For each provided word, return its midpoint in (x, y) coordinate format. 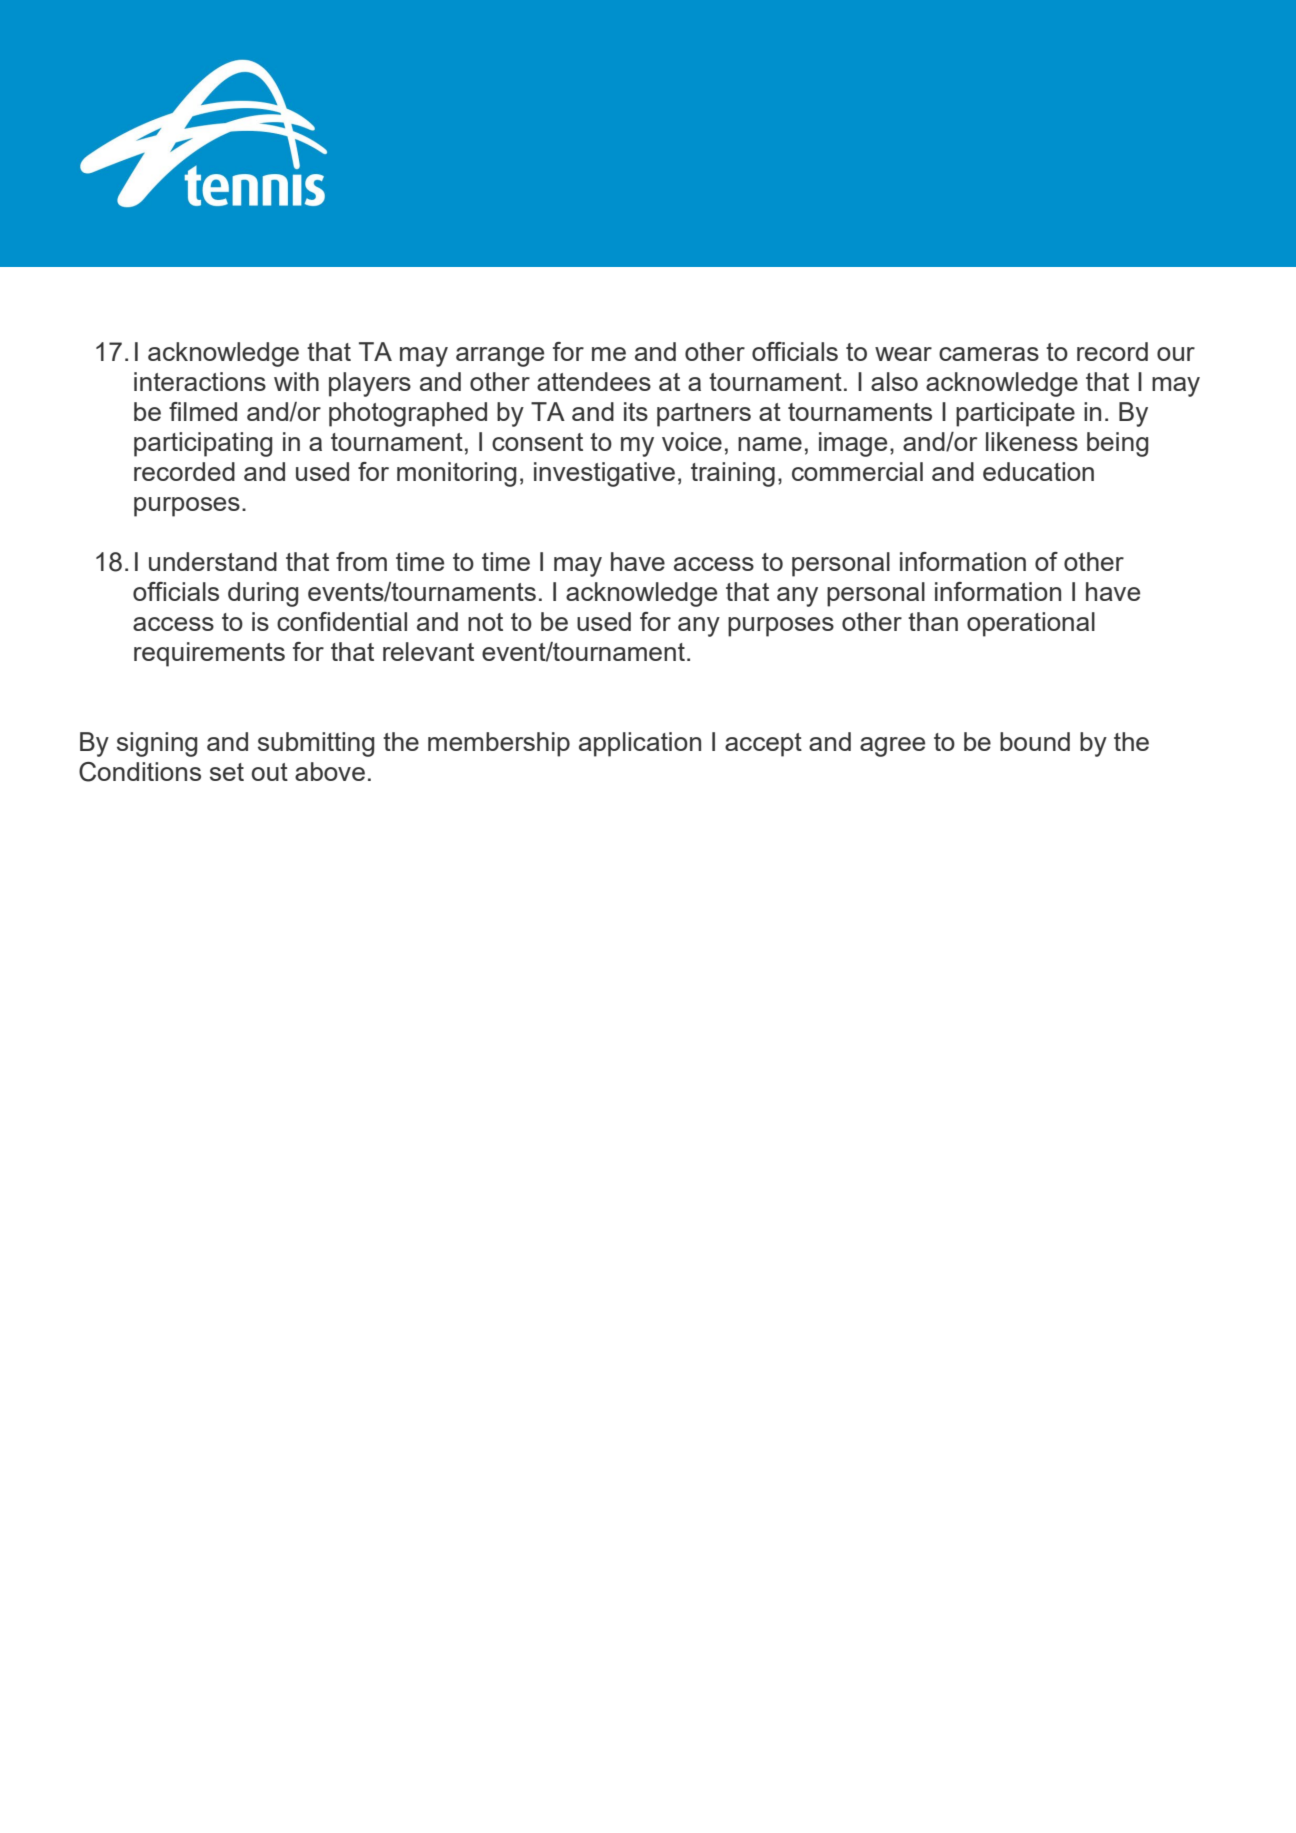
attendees (594, 381)
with (296, 381)
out (270, 772)
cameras (989, 354)
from (361, 561)
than (933, 621)
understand (213, 561)
